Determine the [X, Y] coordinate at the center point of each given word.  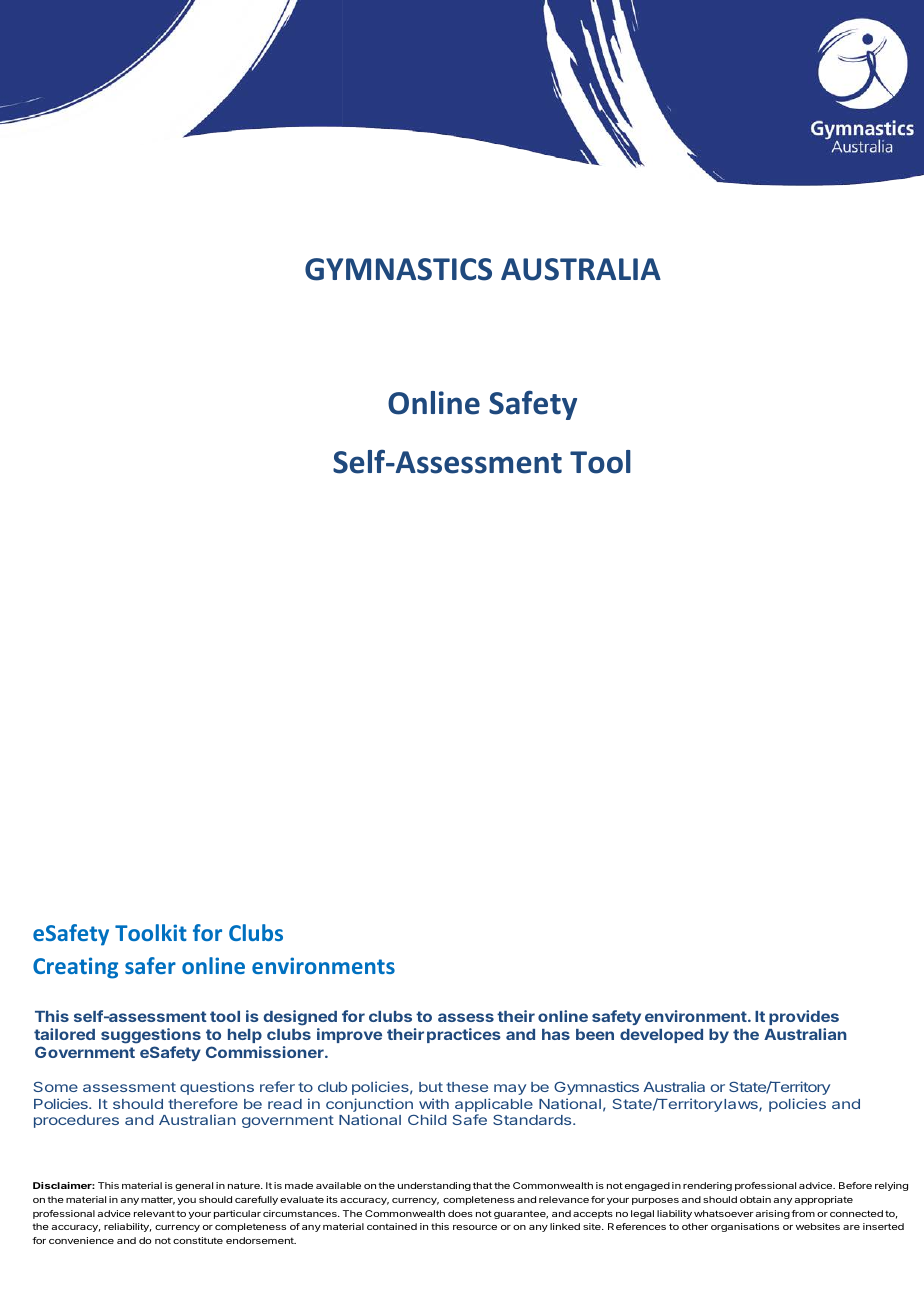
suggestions [151, 1037]
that [482, 1185]
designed [300, 1019]
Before [855, 1185]
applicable [494, 1105]
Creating [75, 968]
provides [804, 1019]
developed [661, 1036]
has [556, 1034]
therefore [203, 1103]
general [194, 1186]
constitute [198, 1240]
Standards [533, 1120]
